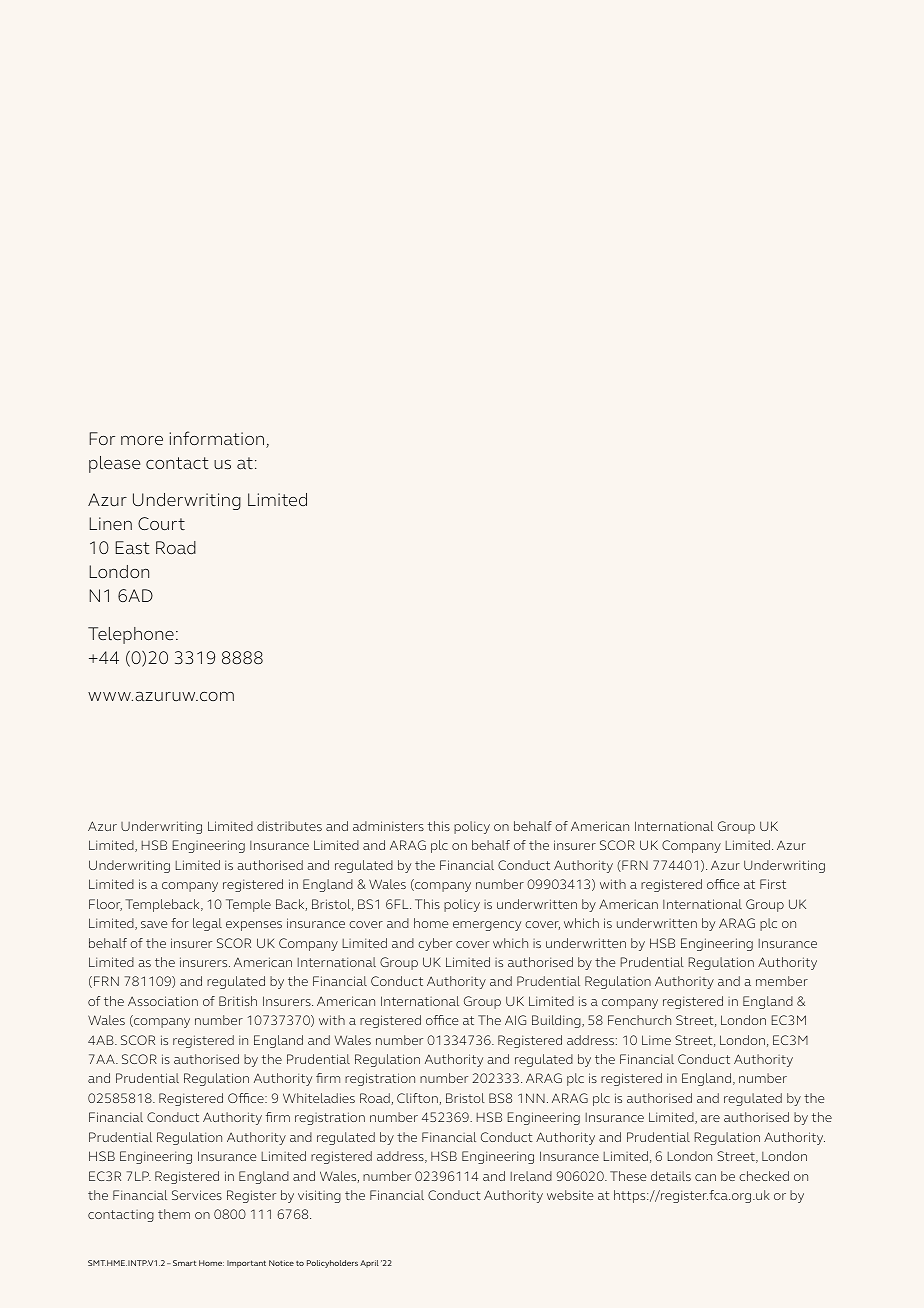  Describe the element at coordinates (773, 884) in the image. I see `First` at that location.
